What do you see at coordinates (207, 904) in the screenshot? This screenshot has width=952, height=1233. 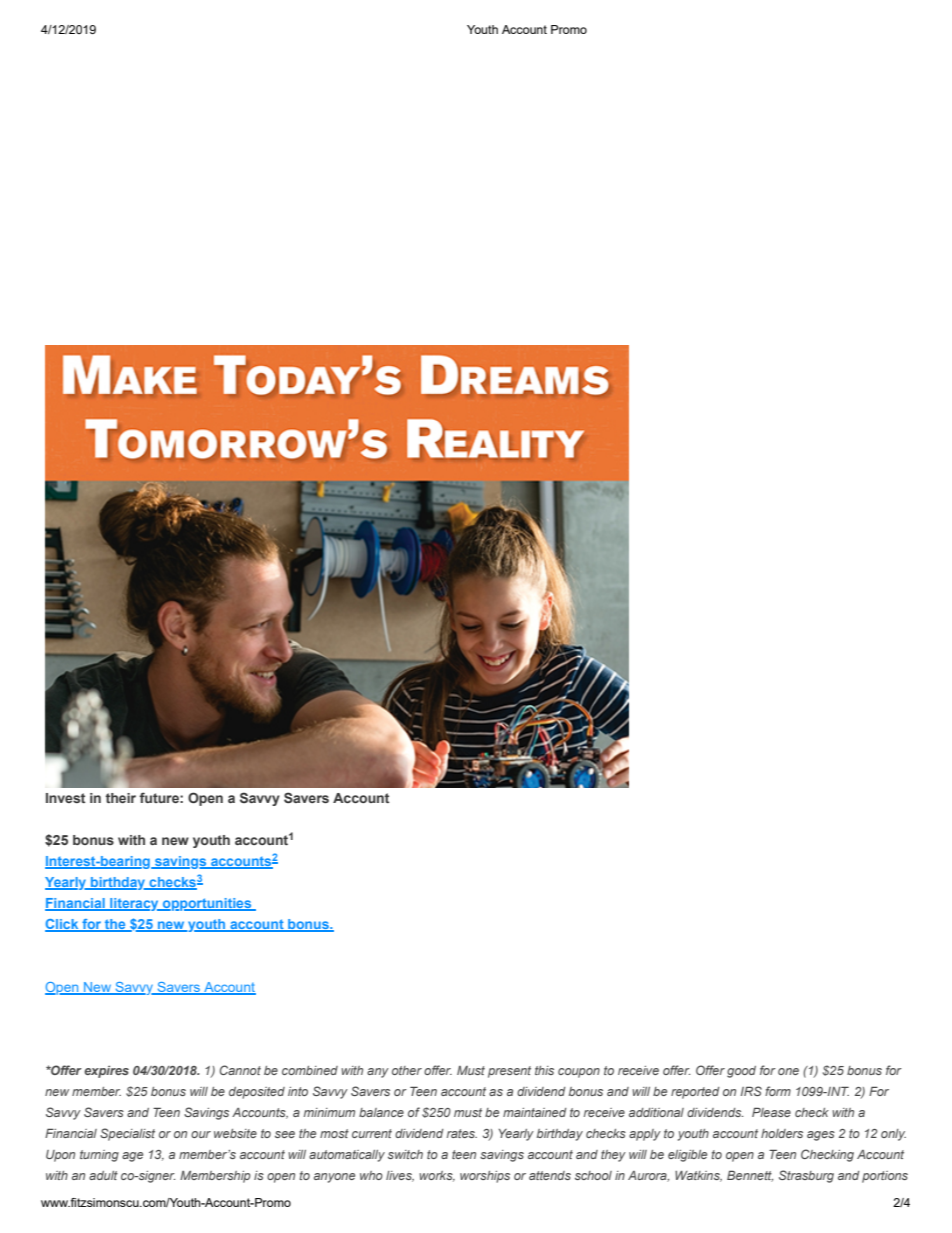 I see `opportunities` at bounding box center [207, 904].
